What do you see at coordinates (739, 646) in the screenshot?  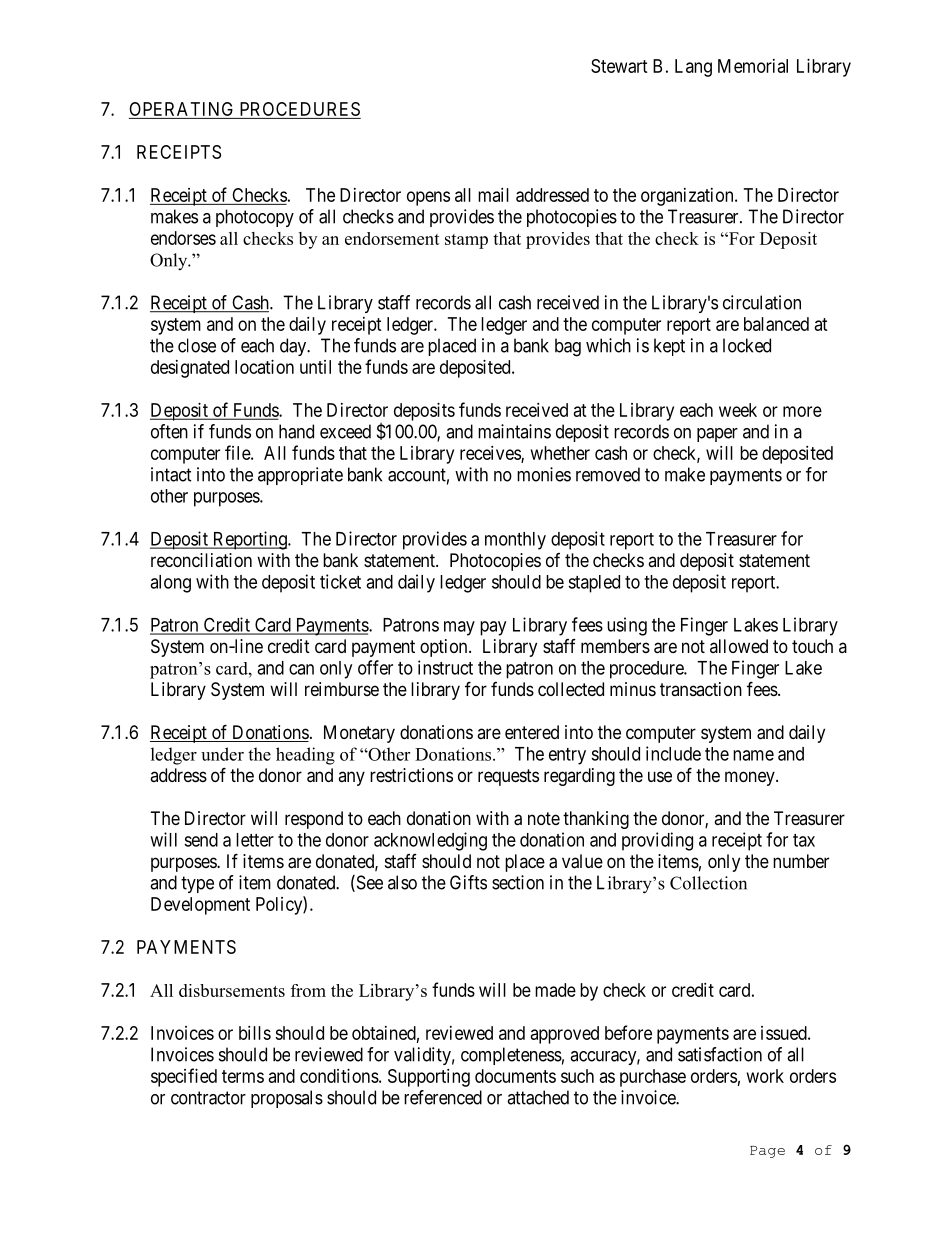 I see `allowed` at bounding box center [739, 646].
